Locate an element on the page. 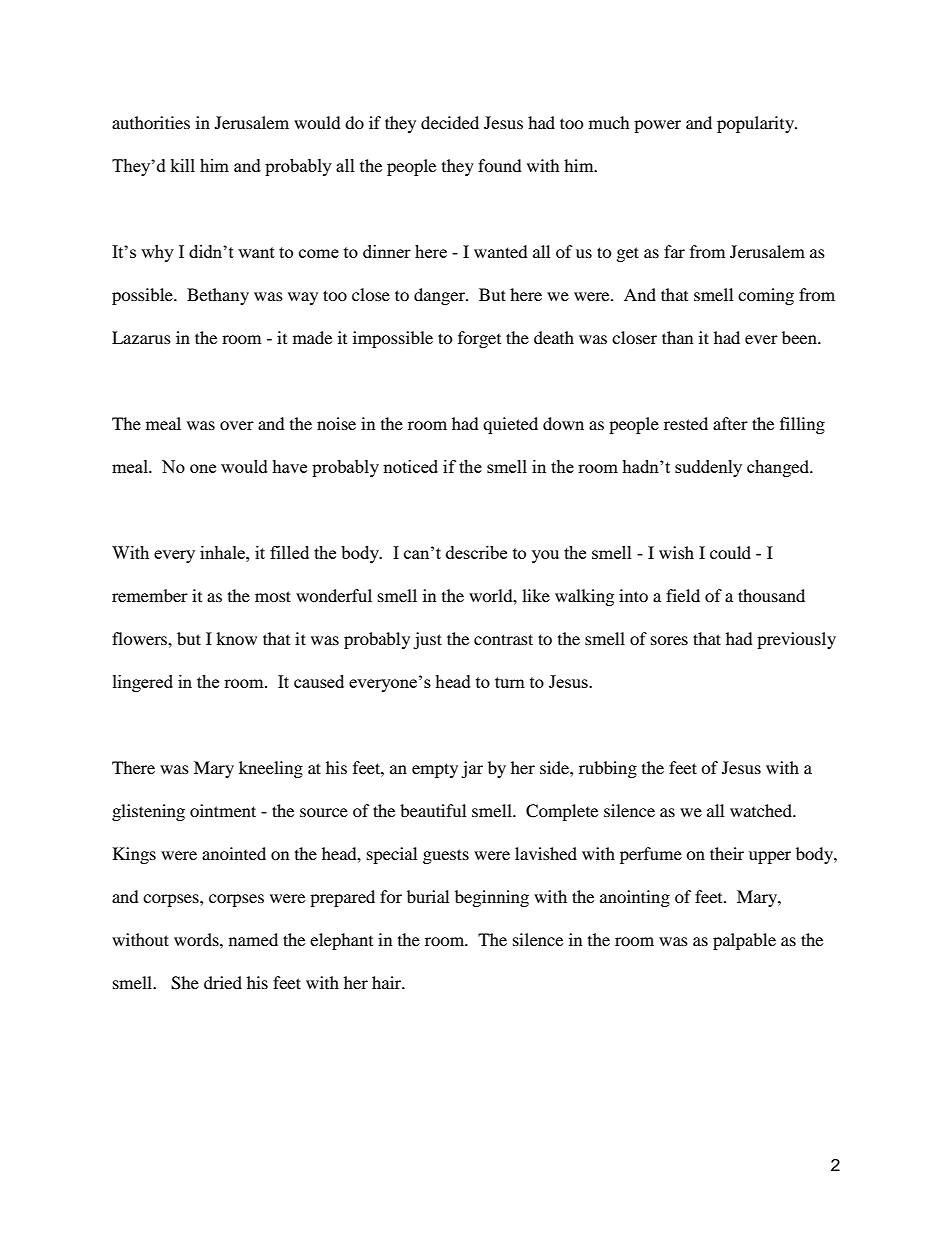  describe is located at coordinates (476, 552).
